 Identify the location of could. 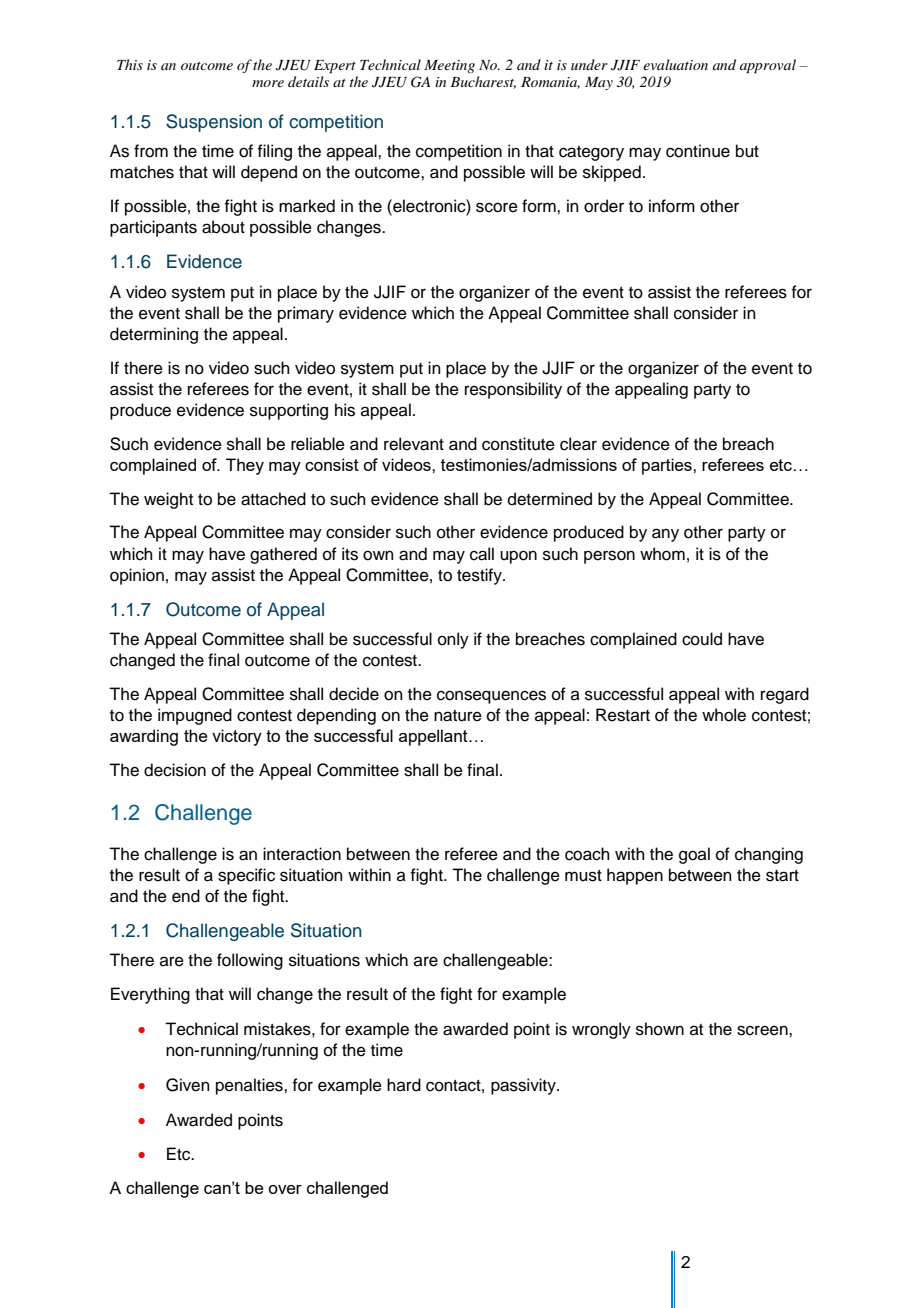
(702, 639).
